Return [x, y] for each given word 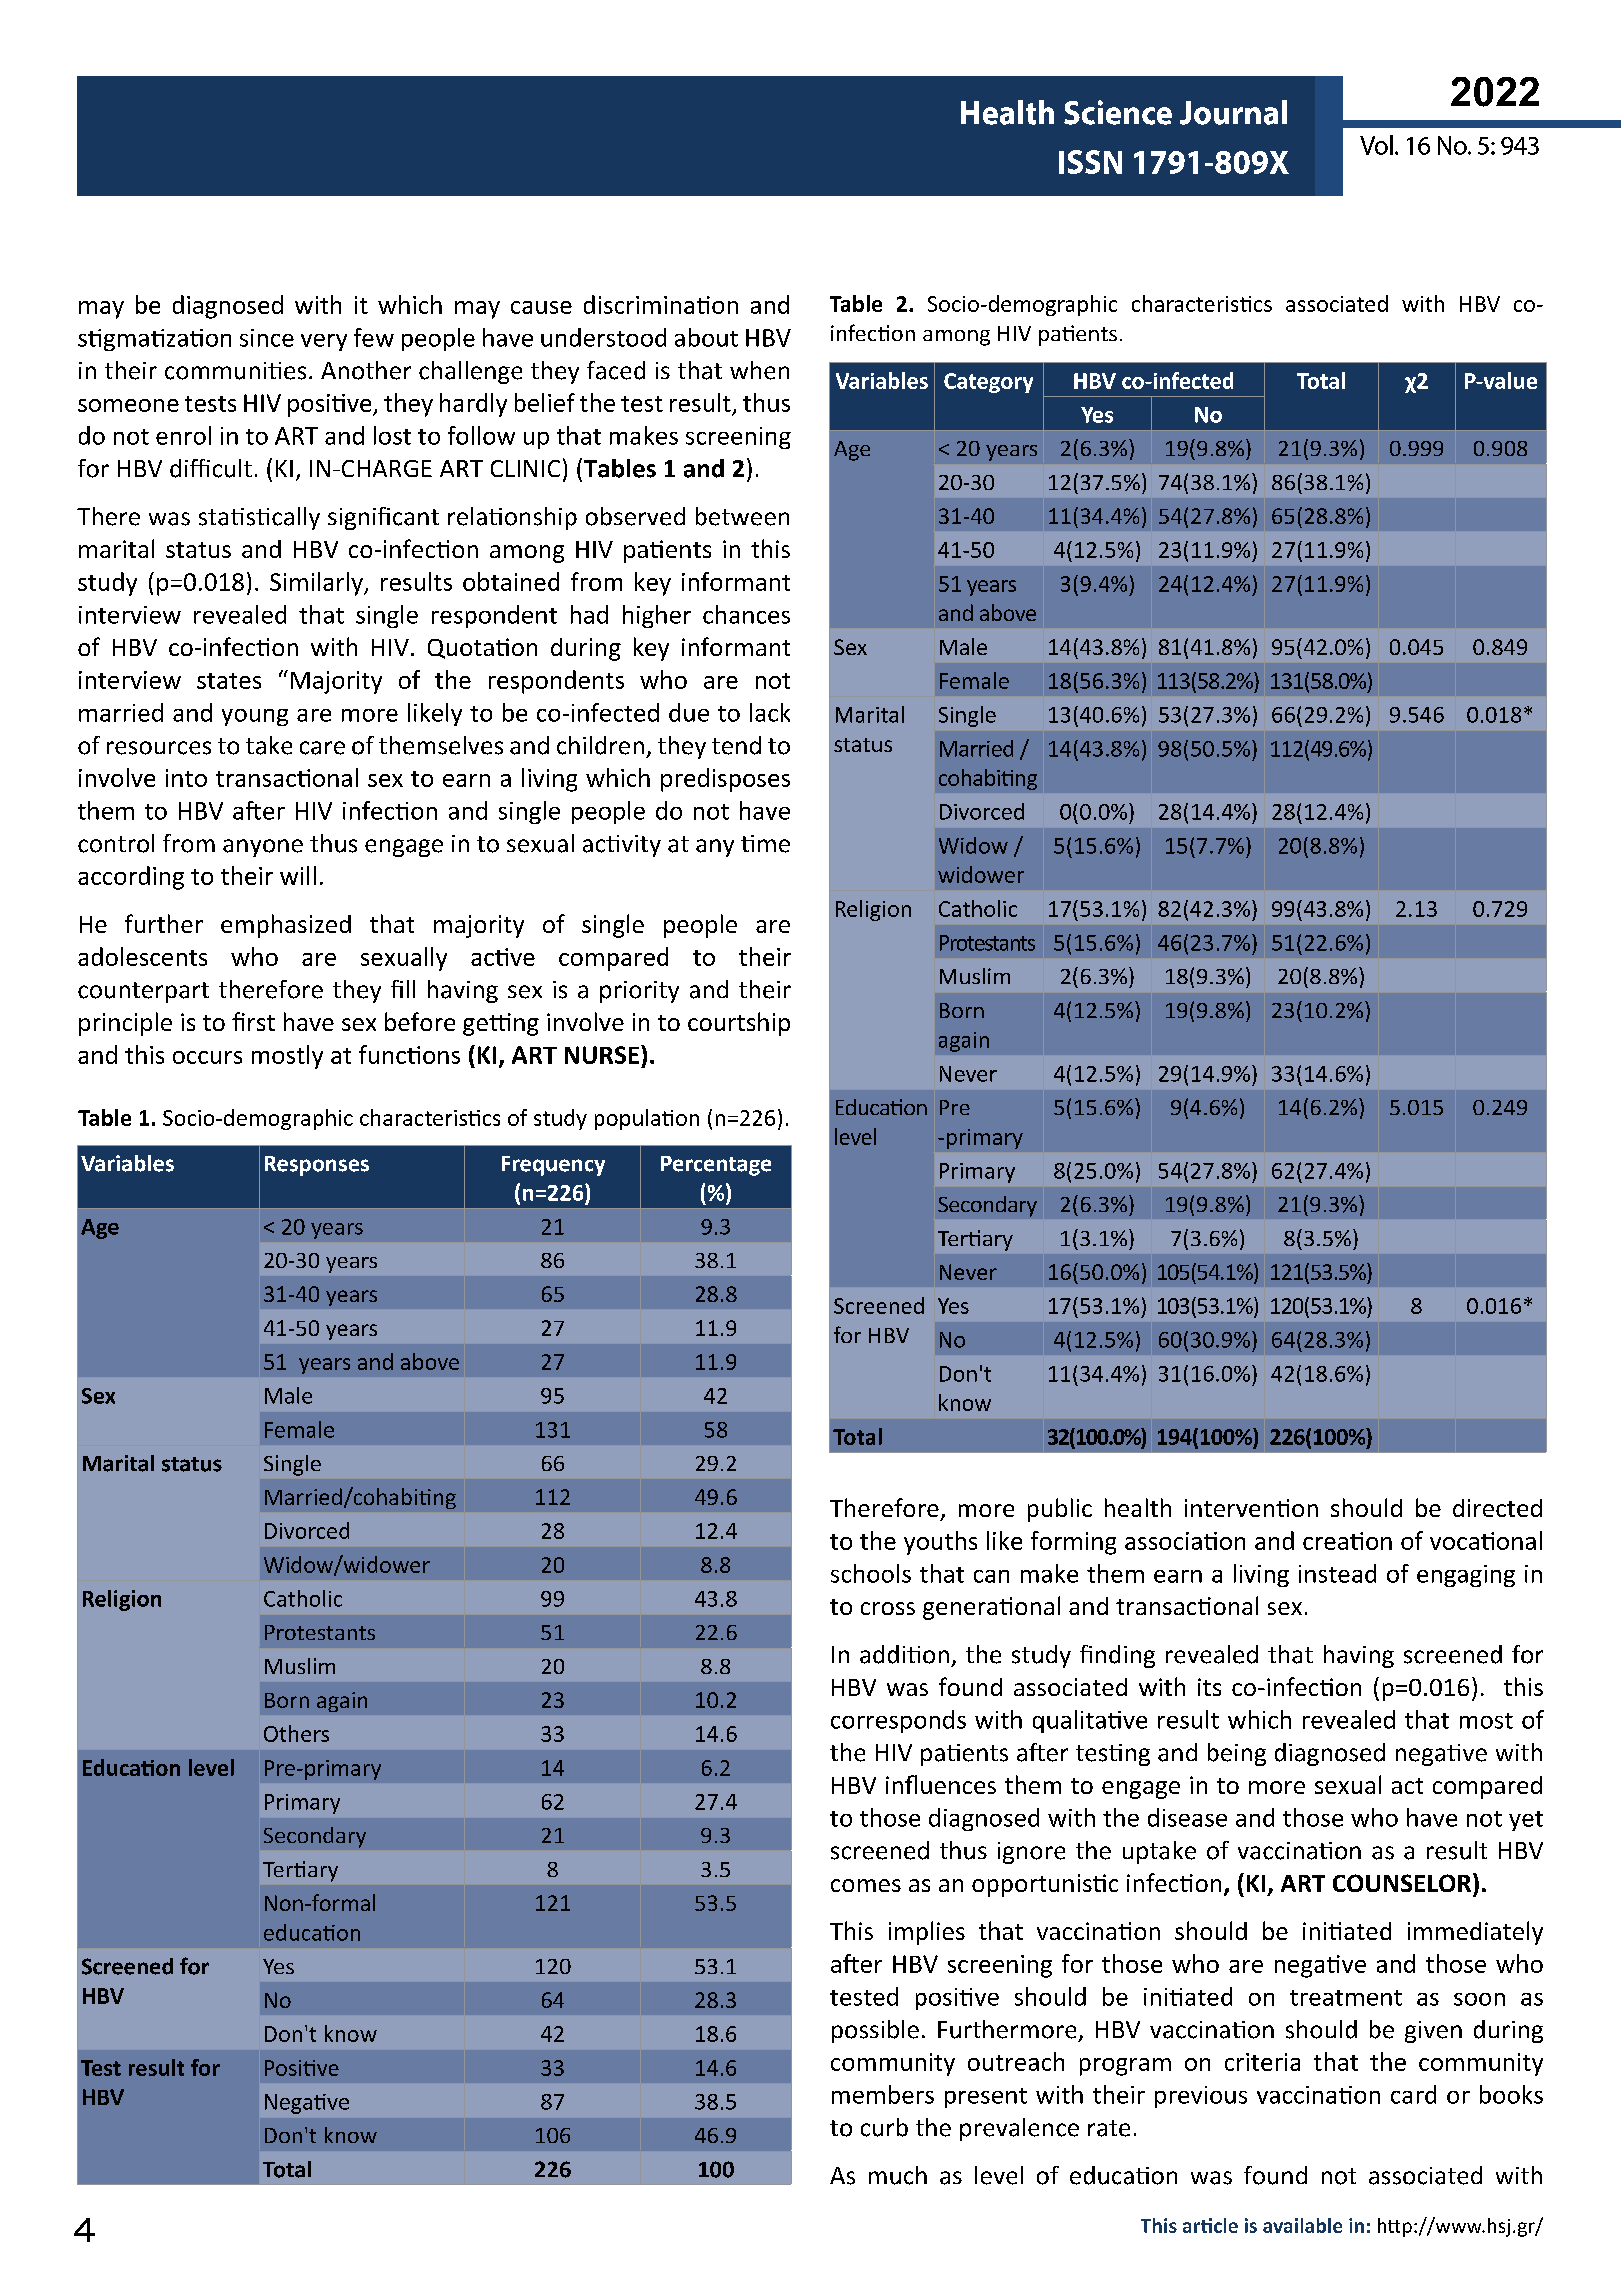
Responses [317, 1166]
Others [296, 1733]
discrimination [661, 304]
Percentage [716, 1166]
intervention [1251, 1508]
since [267, 338]
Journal [1233, 112]
